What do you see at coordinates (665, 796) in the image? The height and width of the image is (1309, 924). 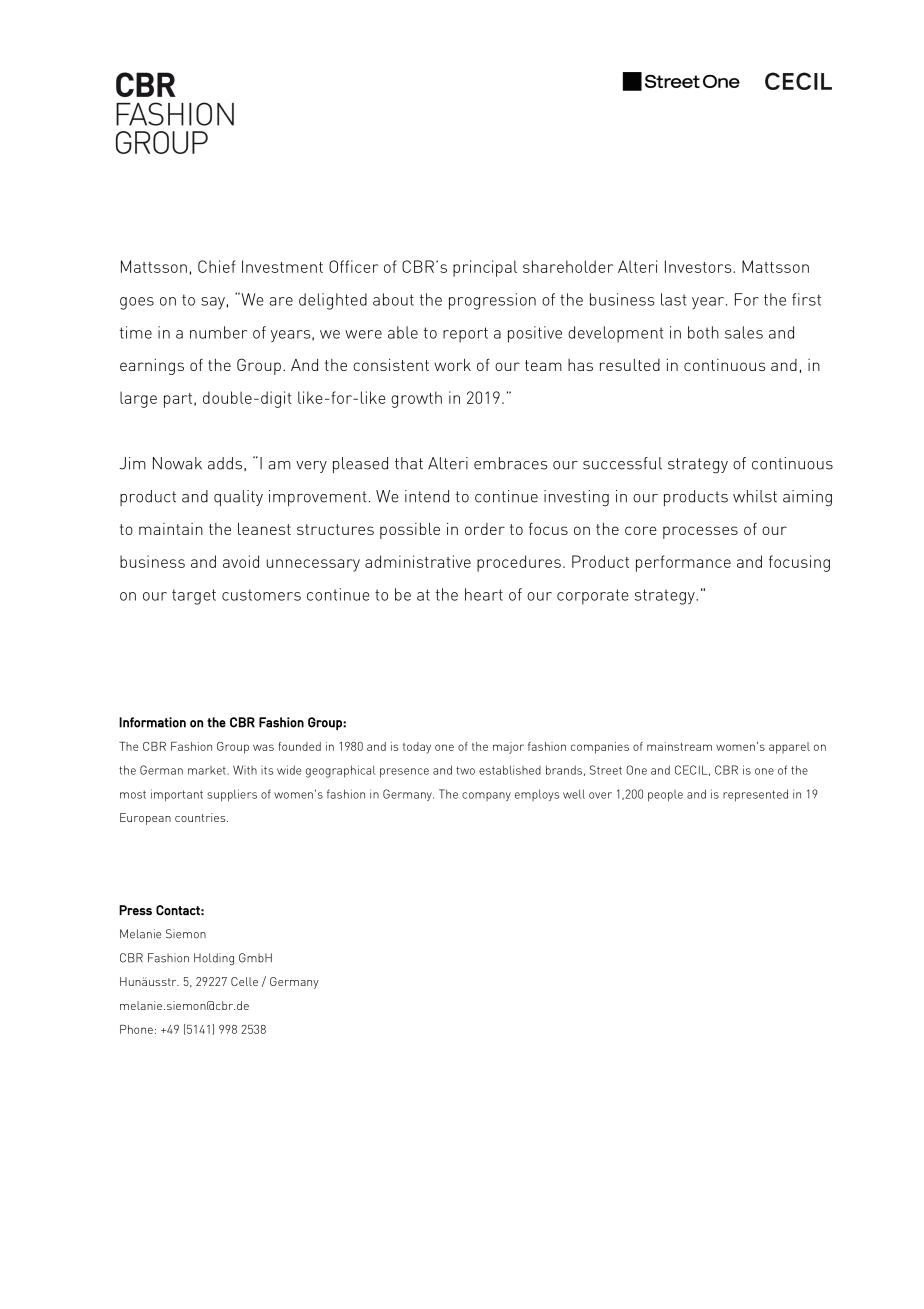 I see `people` at bounding box center [665, 796].
